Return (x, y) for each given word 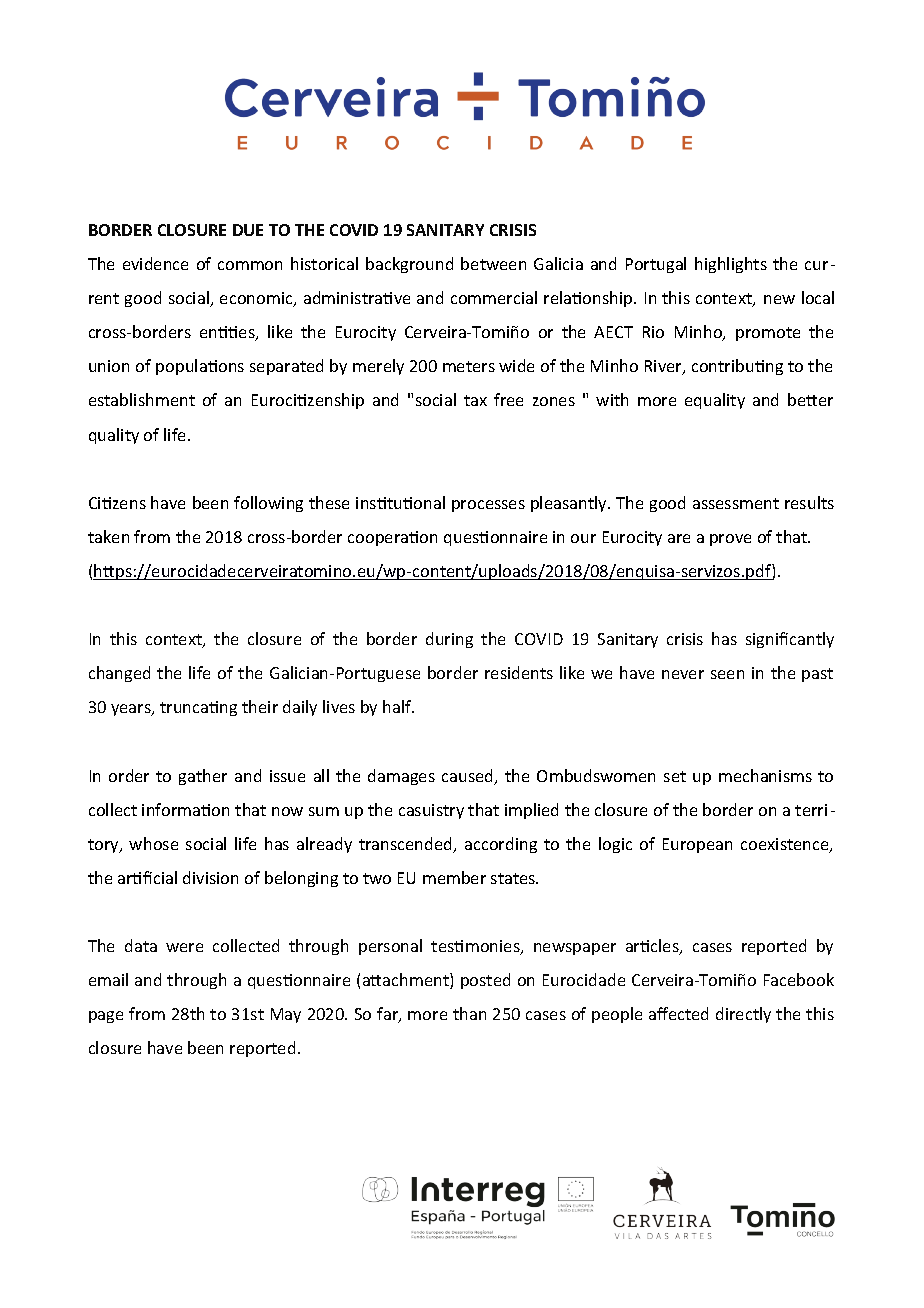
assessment (736, 503)
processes (488, 506)
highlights (731, 265)
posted (485, 981)
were (184, 947)
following (268, 504)
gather (203, 777)
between (493, 263)
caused (469, 777)
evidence (155, 263)
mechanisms (765, 775)
